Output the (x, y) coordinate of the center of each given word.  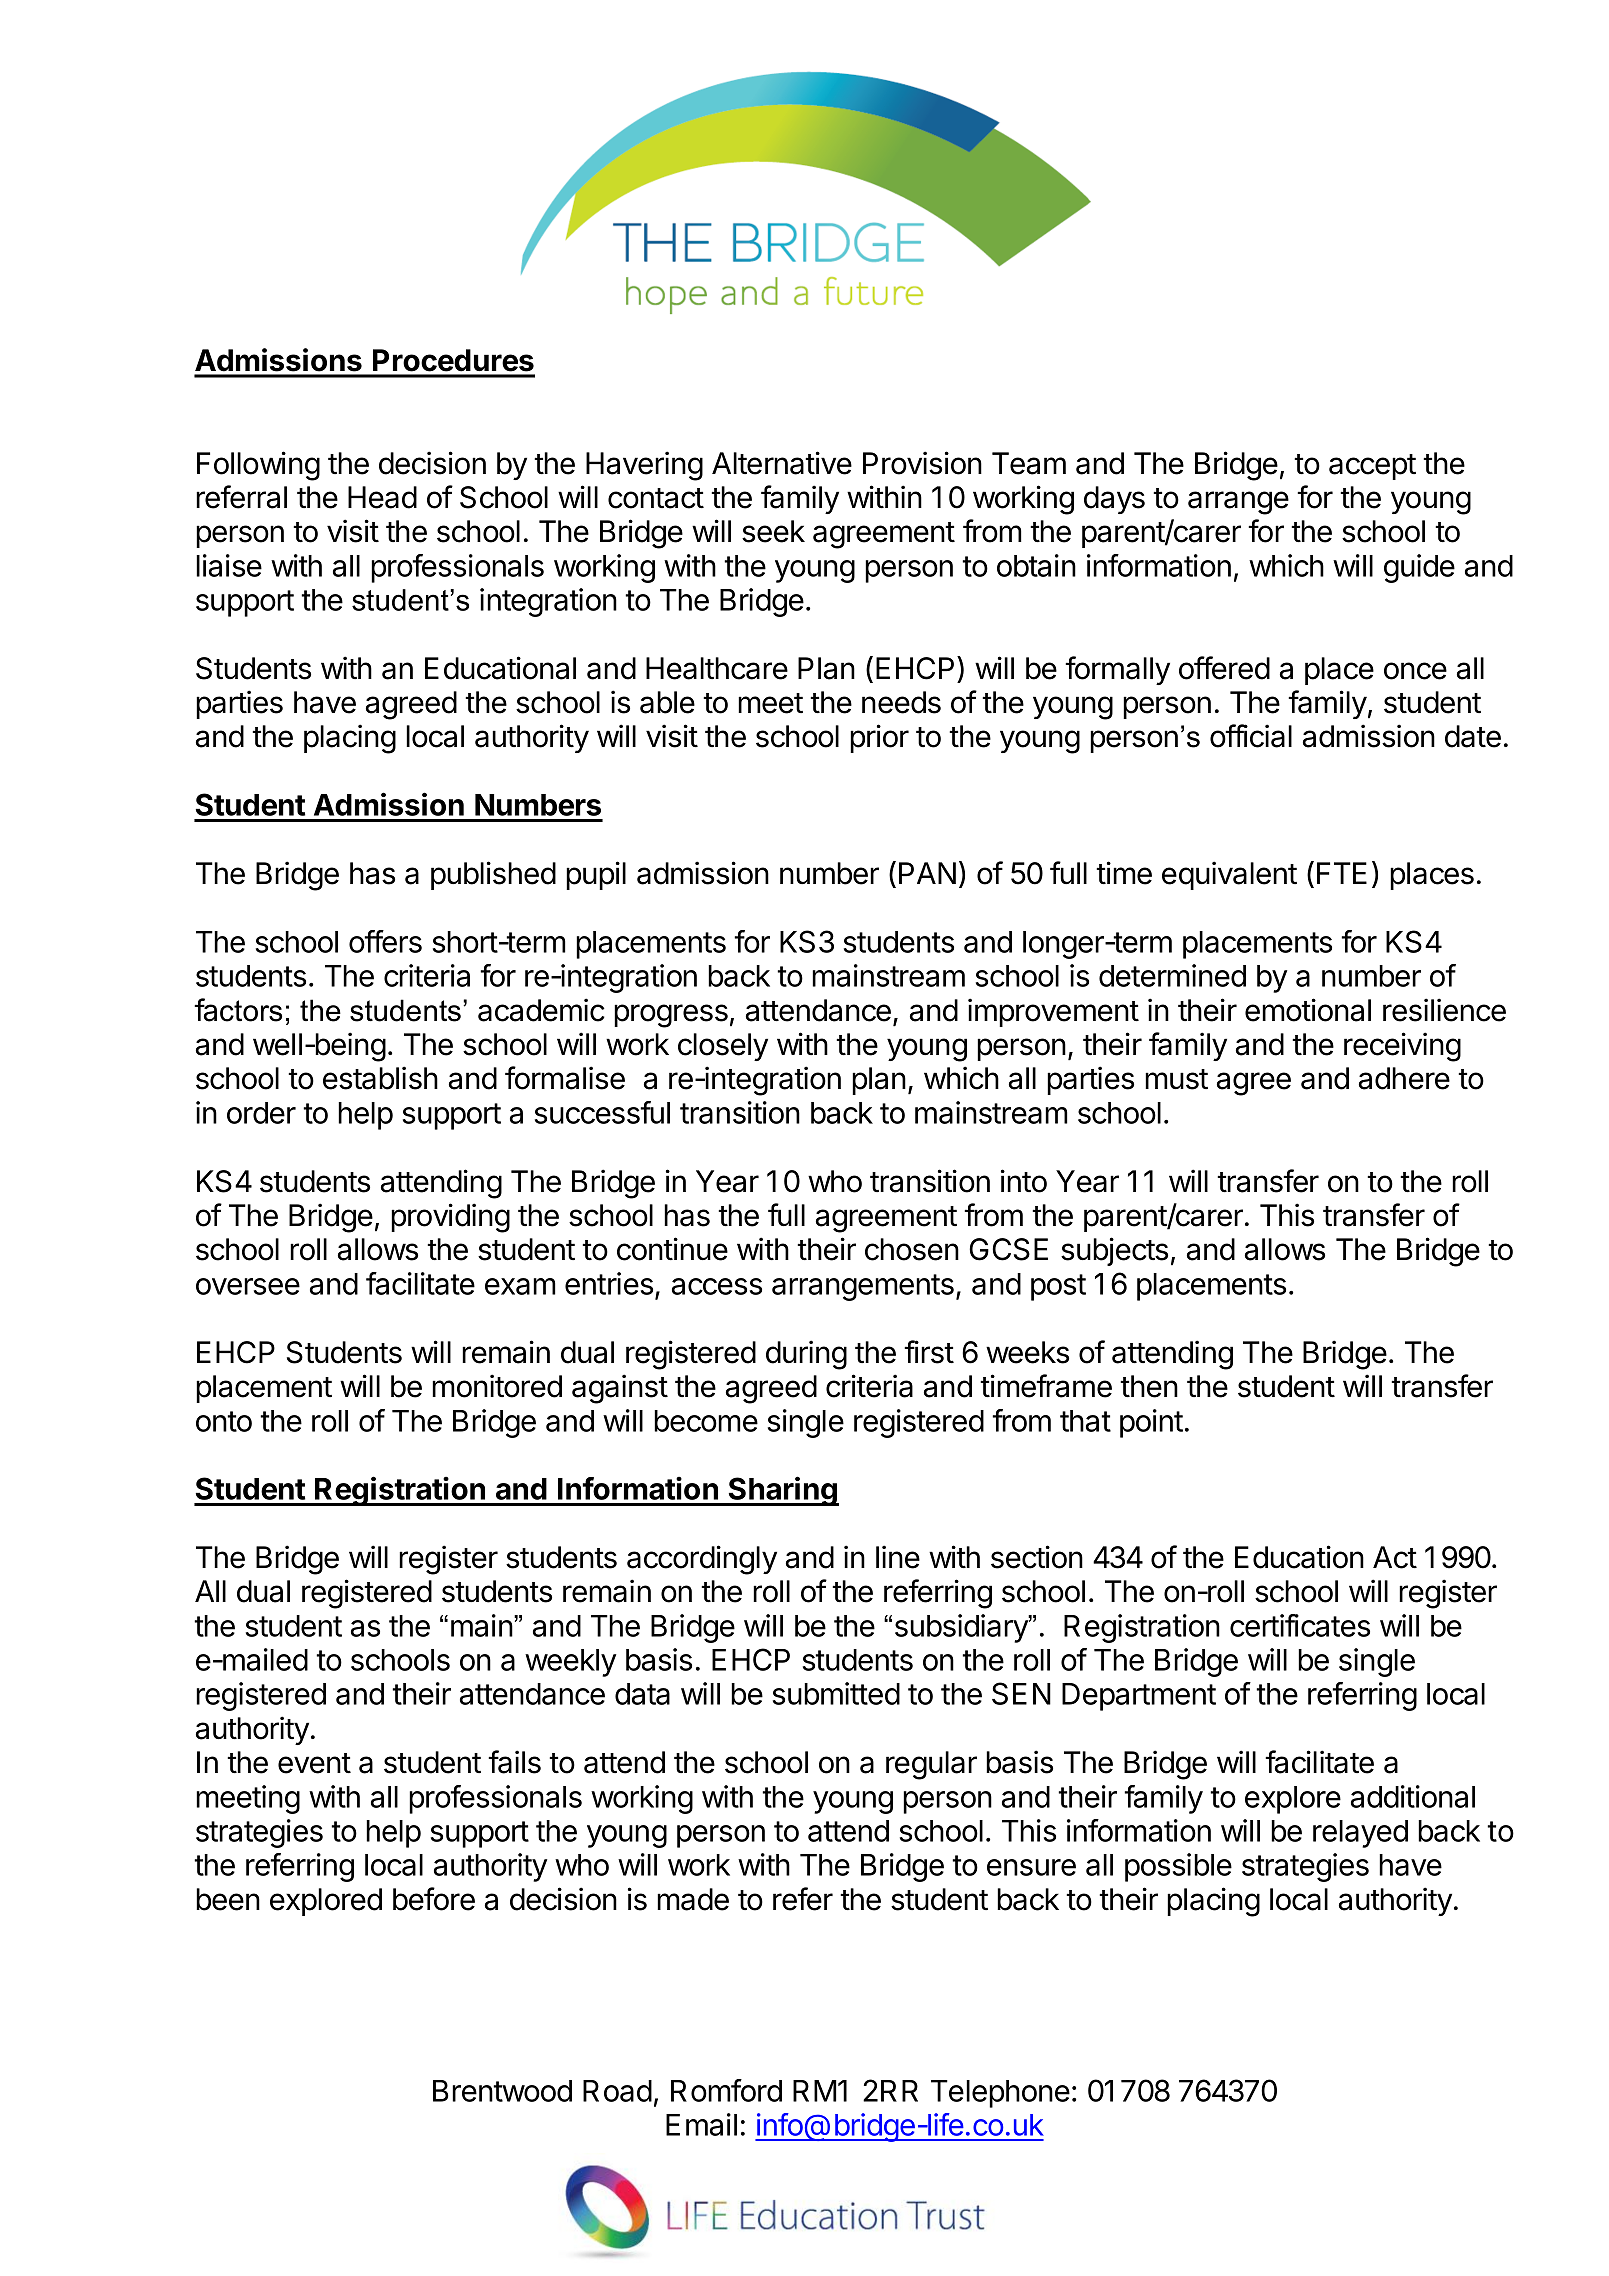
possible (1178, 1867)
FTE (1342, 873)
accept (1372, 467)
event (314, 1763)
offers (385, 941)
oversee (248, 1286)
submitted (836, 1693)
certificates (1300, 1625)
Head (382, 497)
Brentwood (502, 2091)
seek (773, 531)
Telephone (1000, 2094)
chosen (912, 1249)
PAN (927, 873)
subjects (1114, 1251)
